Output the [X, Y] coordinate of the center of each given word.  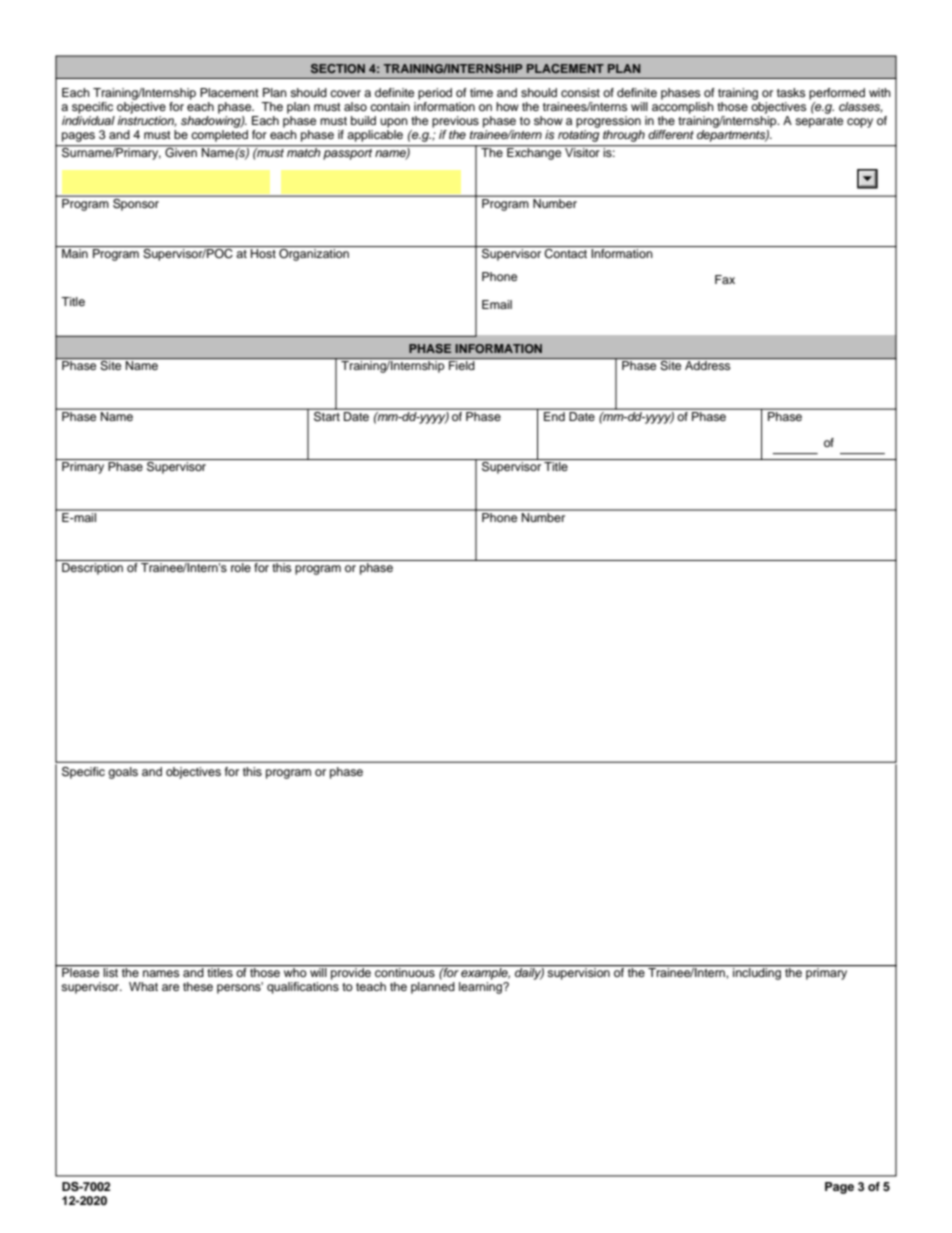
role [241, 567]
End [554, 415]
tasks [791, 92]
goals [123, 773]
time [481, 92]
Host [263, 253]
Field [461, 365]
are [170, 987]
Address [707, 365]
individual [88, 119]
